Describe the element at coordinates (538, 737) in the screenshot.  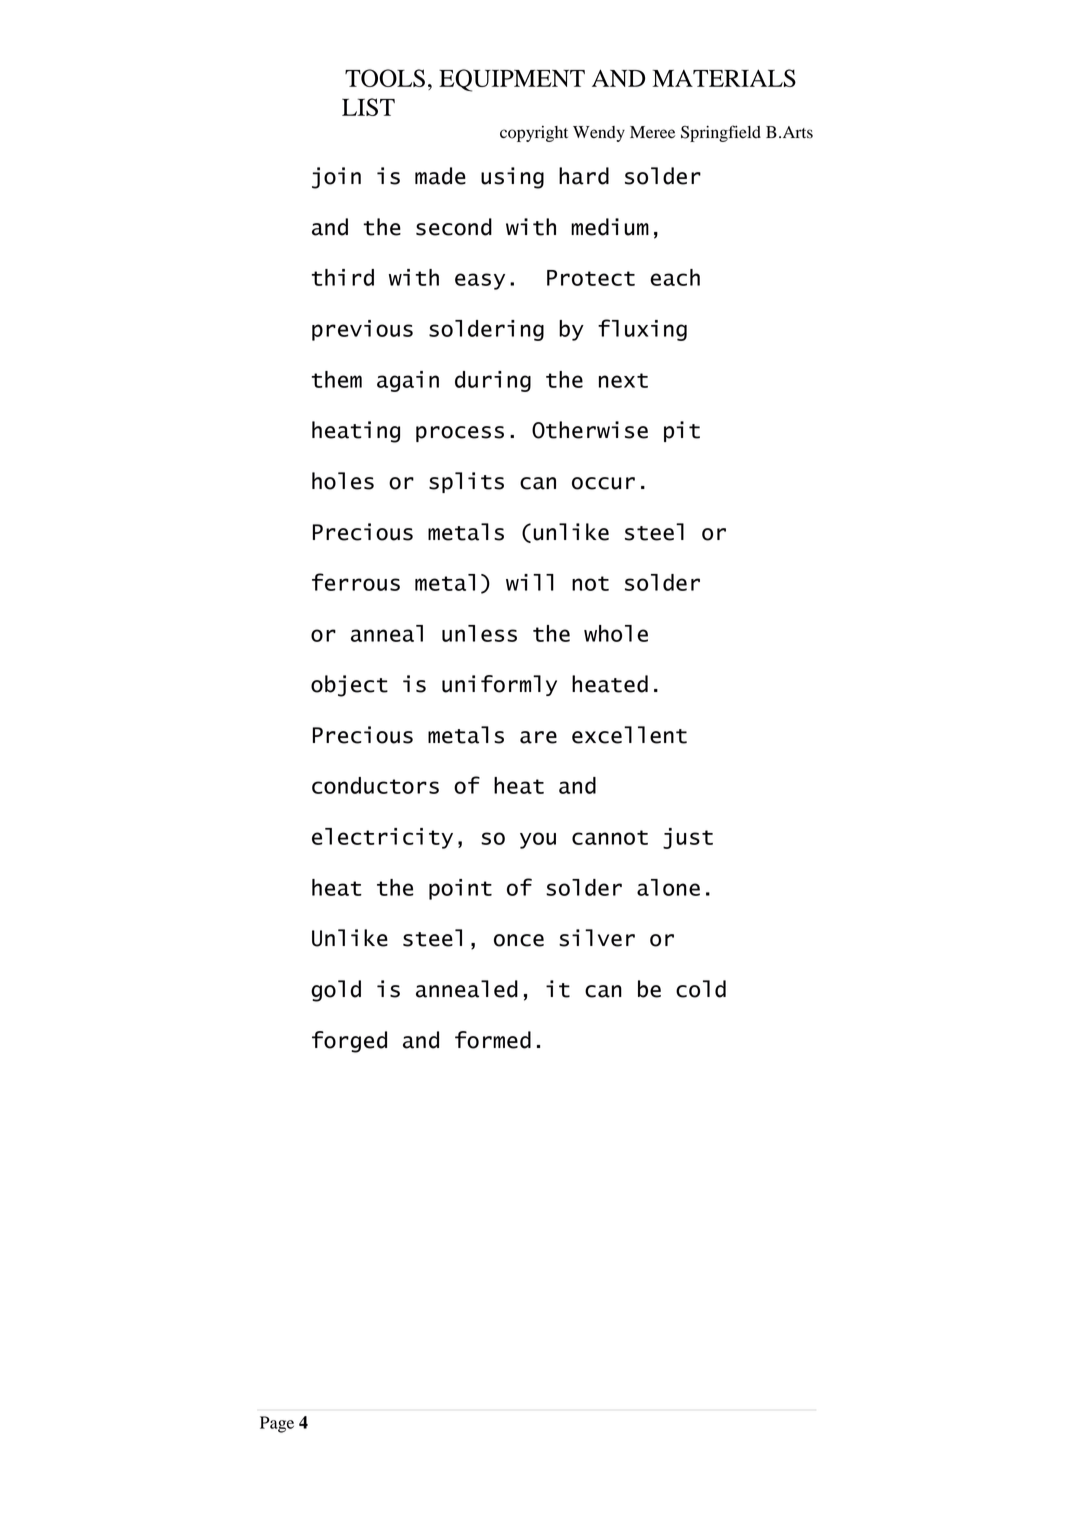
I see `are` at that location.
